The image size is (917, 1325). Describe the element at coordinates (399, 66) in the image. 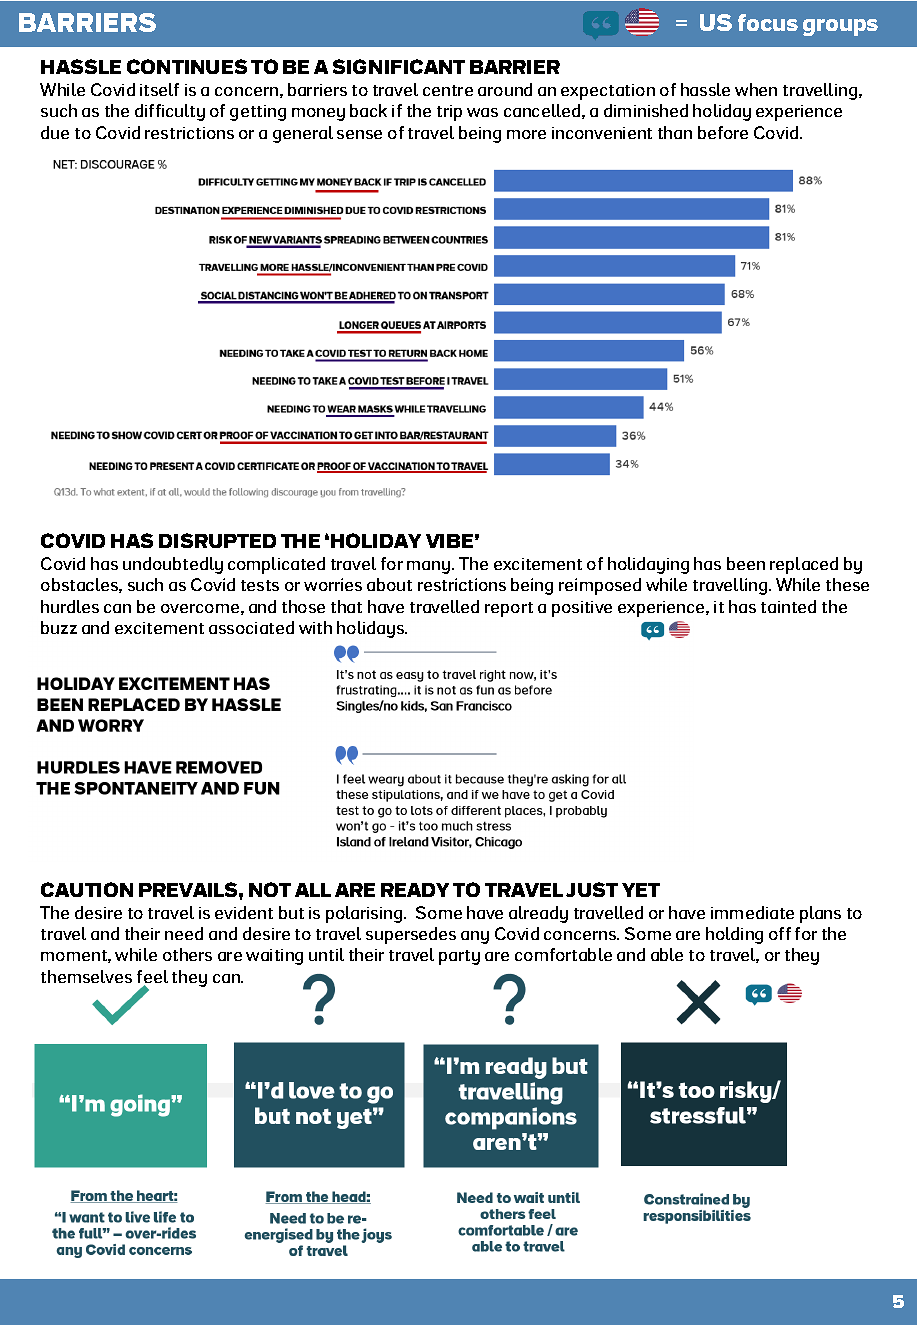

I see `SIGNIFICANT` at that location.
